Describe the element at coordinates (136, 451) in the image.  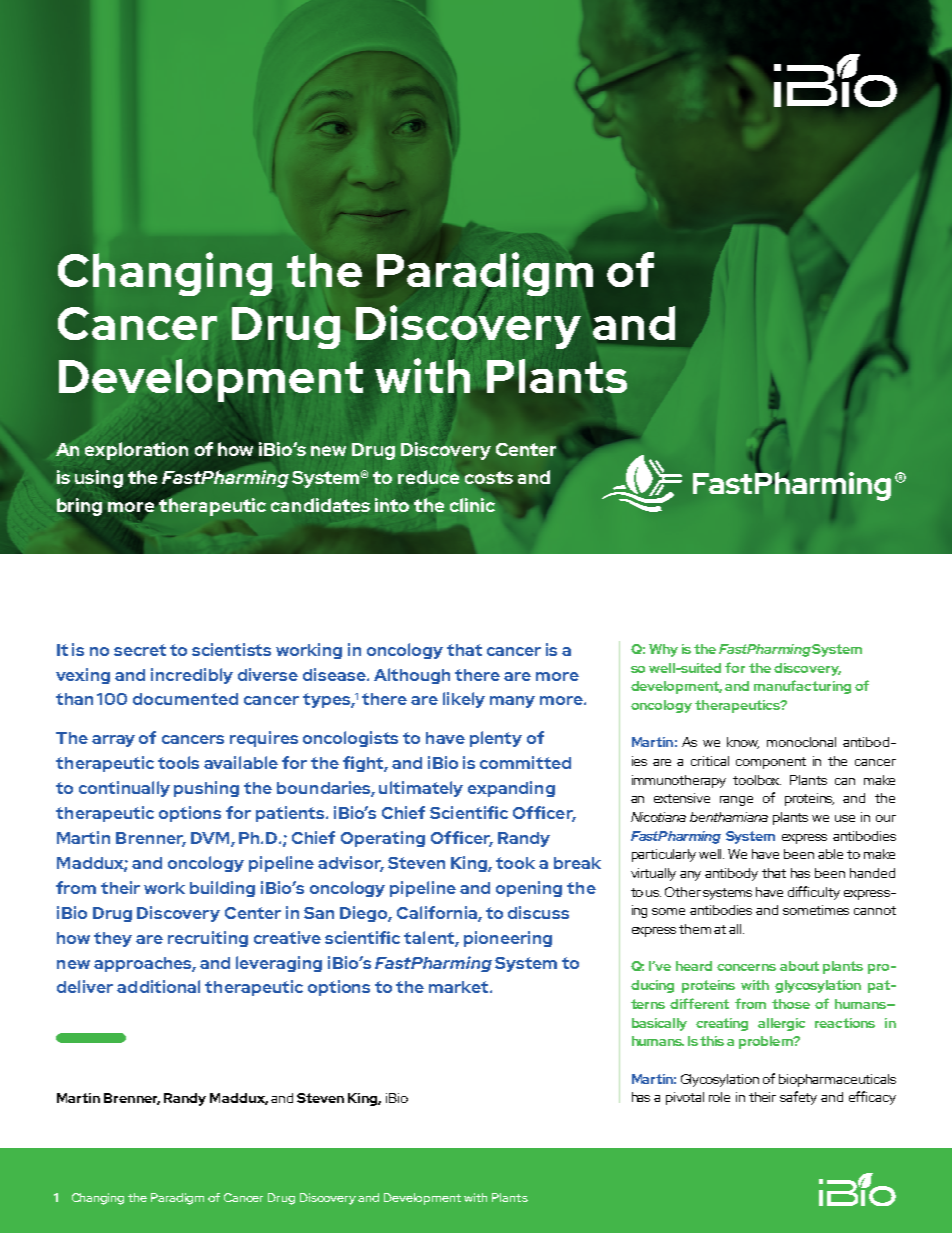
I see `exploration` at that location.
